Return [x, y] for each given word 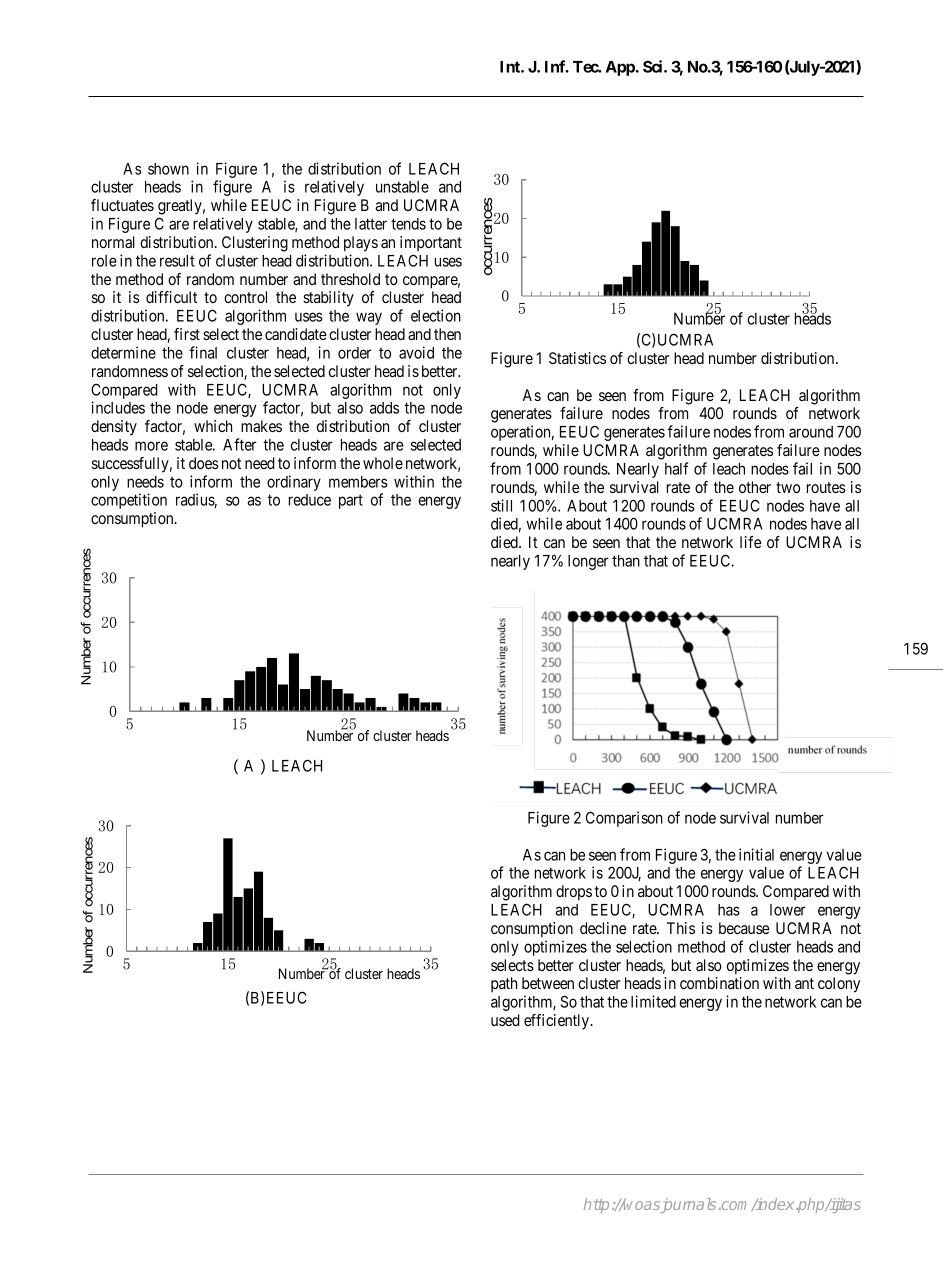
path [504, 984]
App [620, 68]
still [501, 505]
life [750, 542]
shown [168, 169]
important [431, 243]
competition [129, 501]
